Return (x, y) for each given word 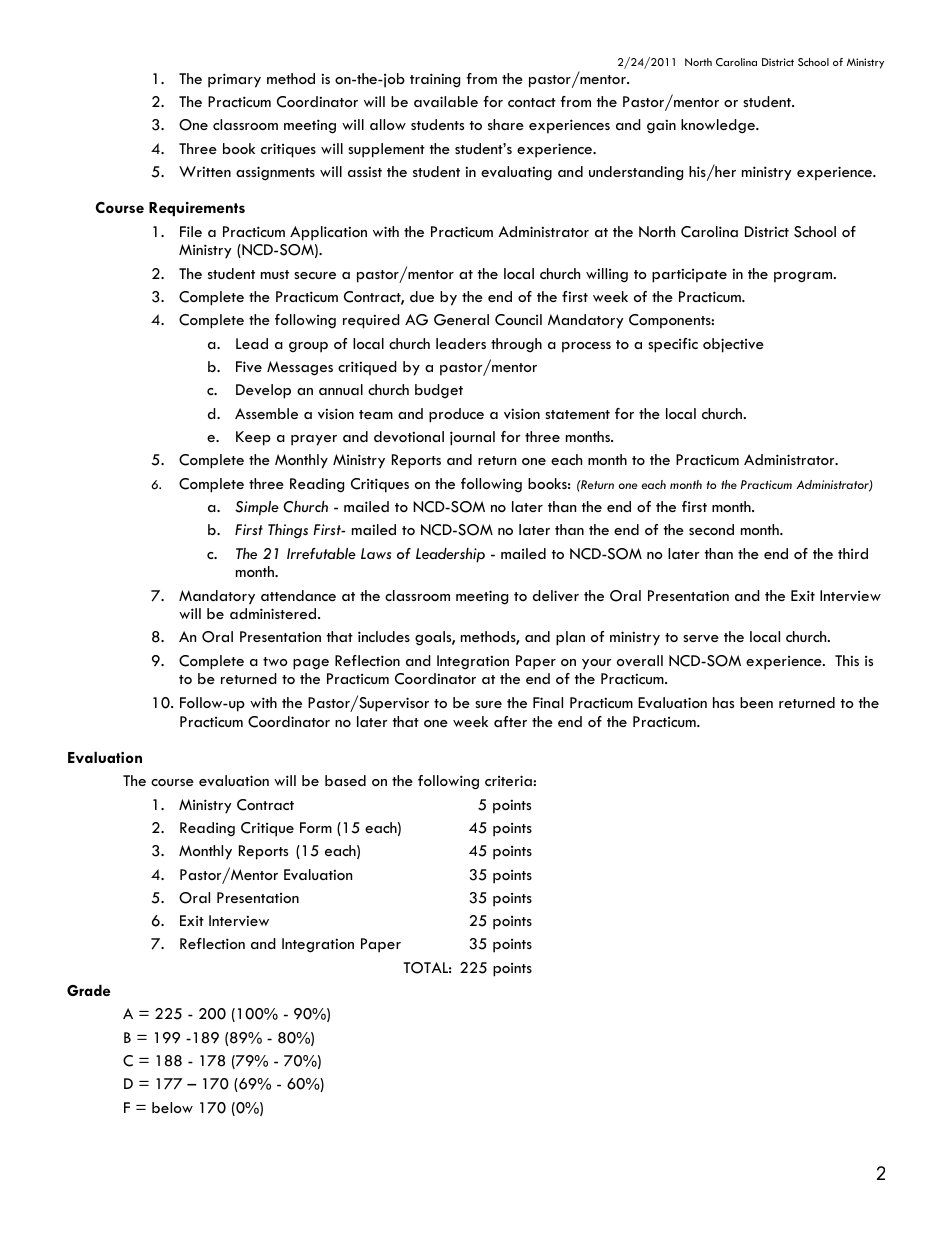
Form (316, 827)
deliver (556, 595)
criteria (509, 780)
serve (701, 638)
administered (273, 613)
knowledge (719, 126)
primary (234, 80)
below (172, 1107)
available (446, 101)
